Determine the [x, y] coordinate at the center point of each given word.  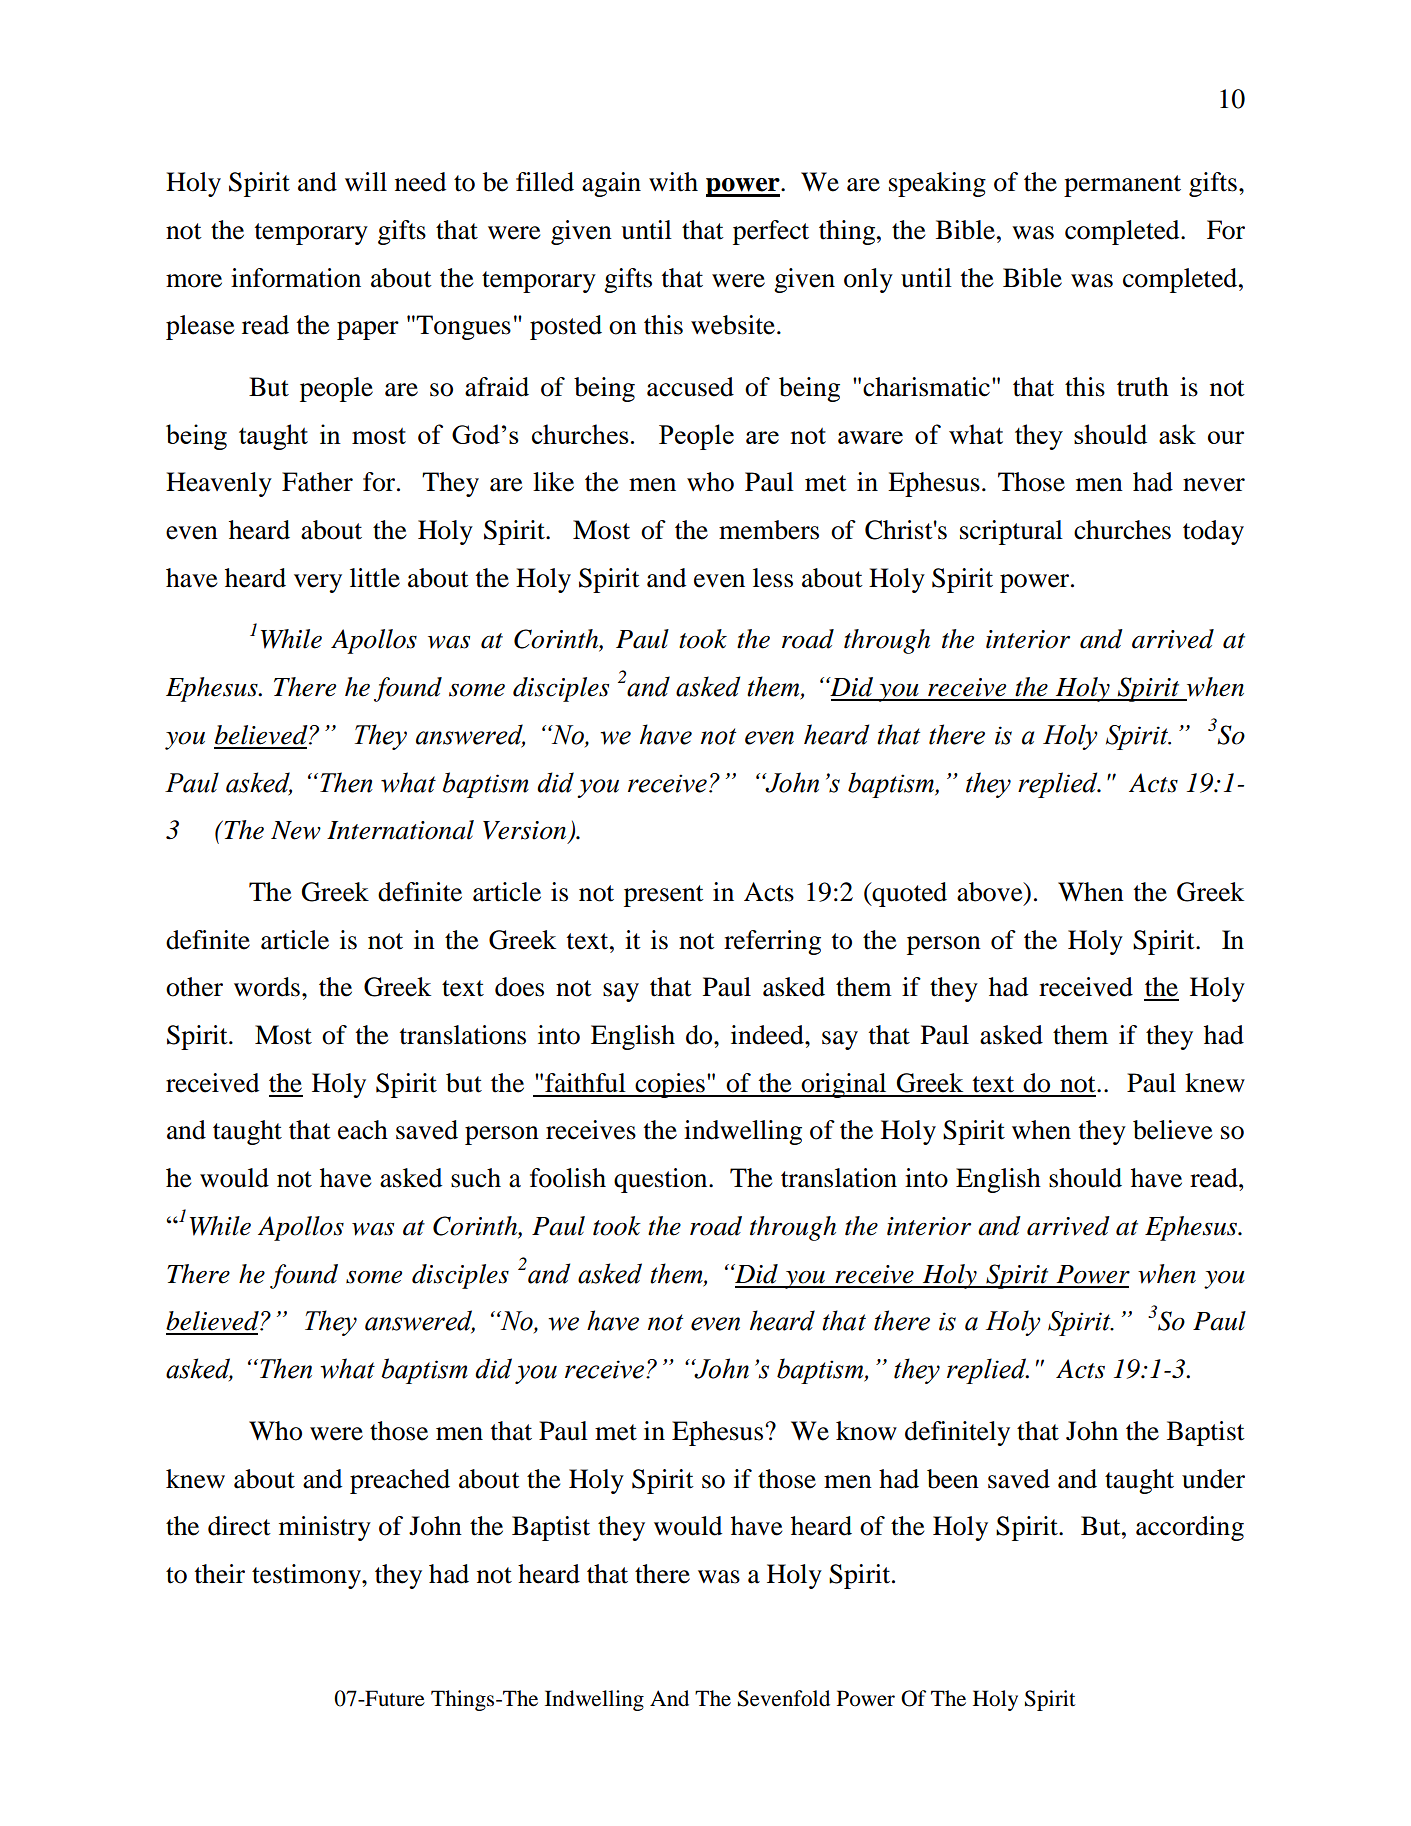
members [769, 530]
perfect [771, 232]
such [476, 1178]
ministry [325, 1528]
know [866, 1431]
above [991, 892]
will [366, 181]
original [844, 1085]
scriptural [1011, 532]
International [400, 830]
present [664, 896]
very [318, 583]
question [662, 1180]
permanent [1122, 186]
